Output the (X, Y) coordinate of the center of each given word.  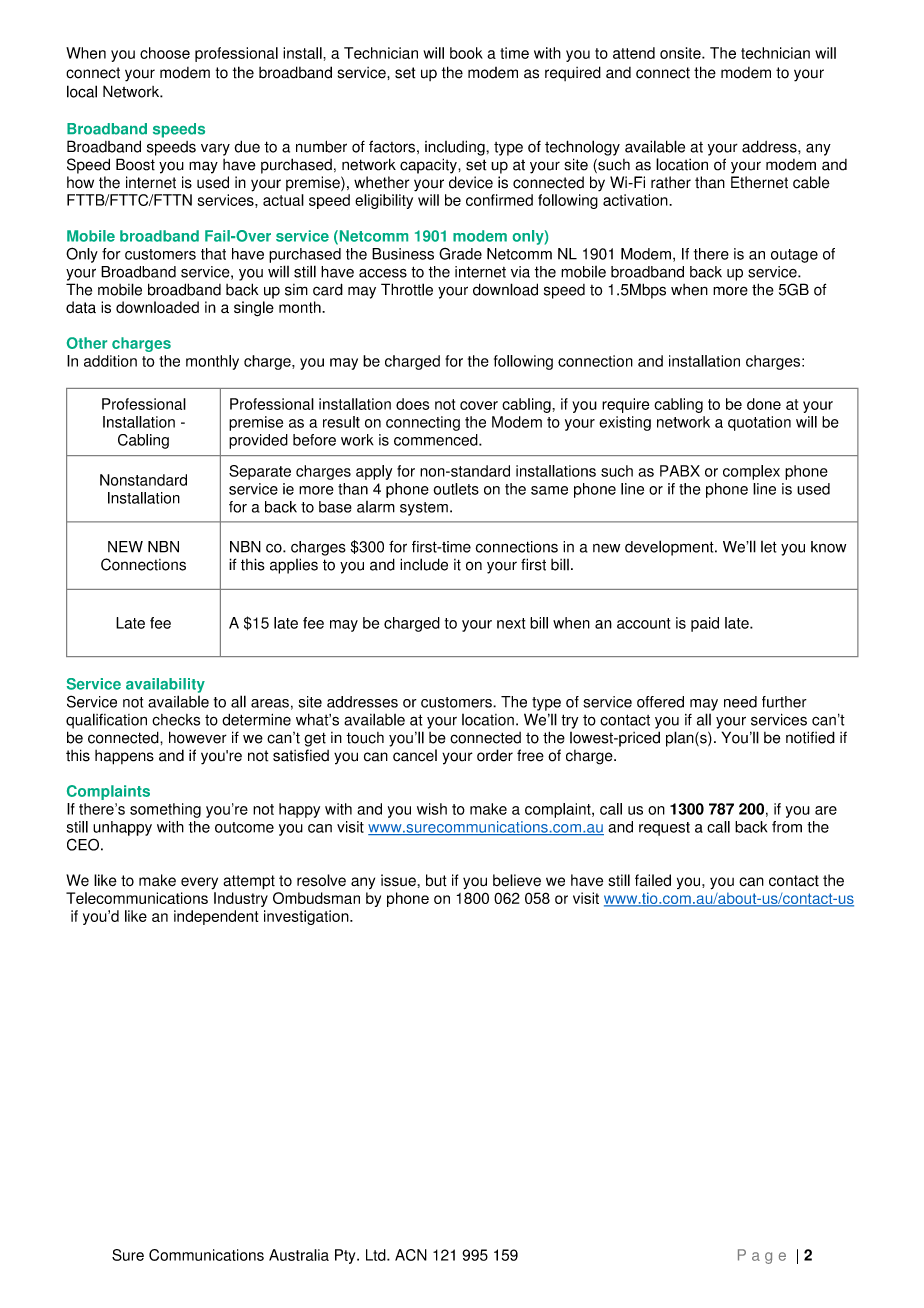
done (764, 404)
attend (634, 53)
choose (165, 53)
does (412, 404)
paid (705, 624)
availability (165, 685)
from (787, 827)
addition (110, 361)
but (436, 880)
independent (216, 917)
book (466, 53)
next (511, 623)
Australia (299, 1255)
